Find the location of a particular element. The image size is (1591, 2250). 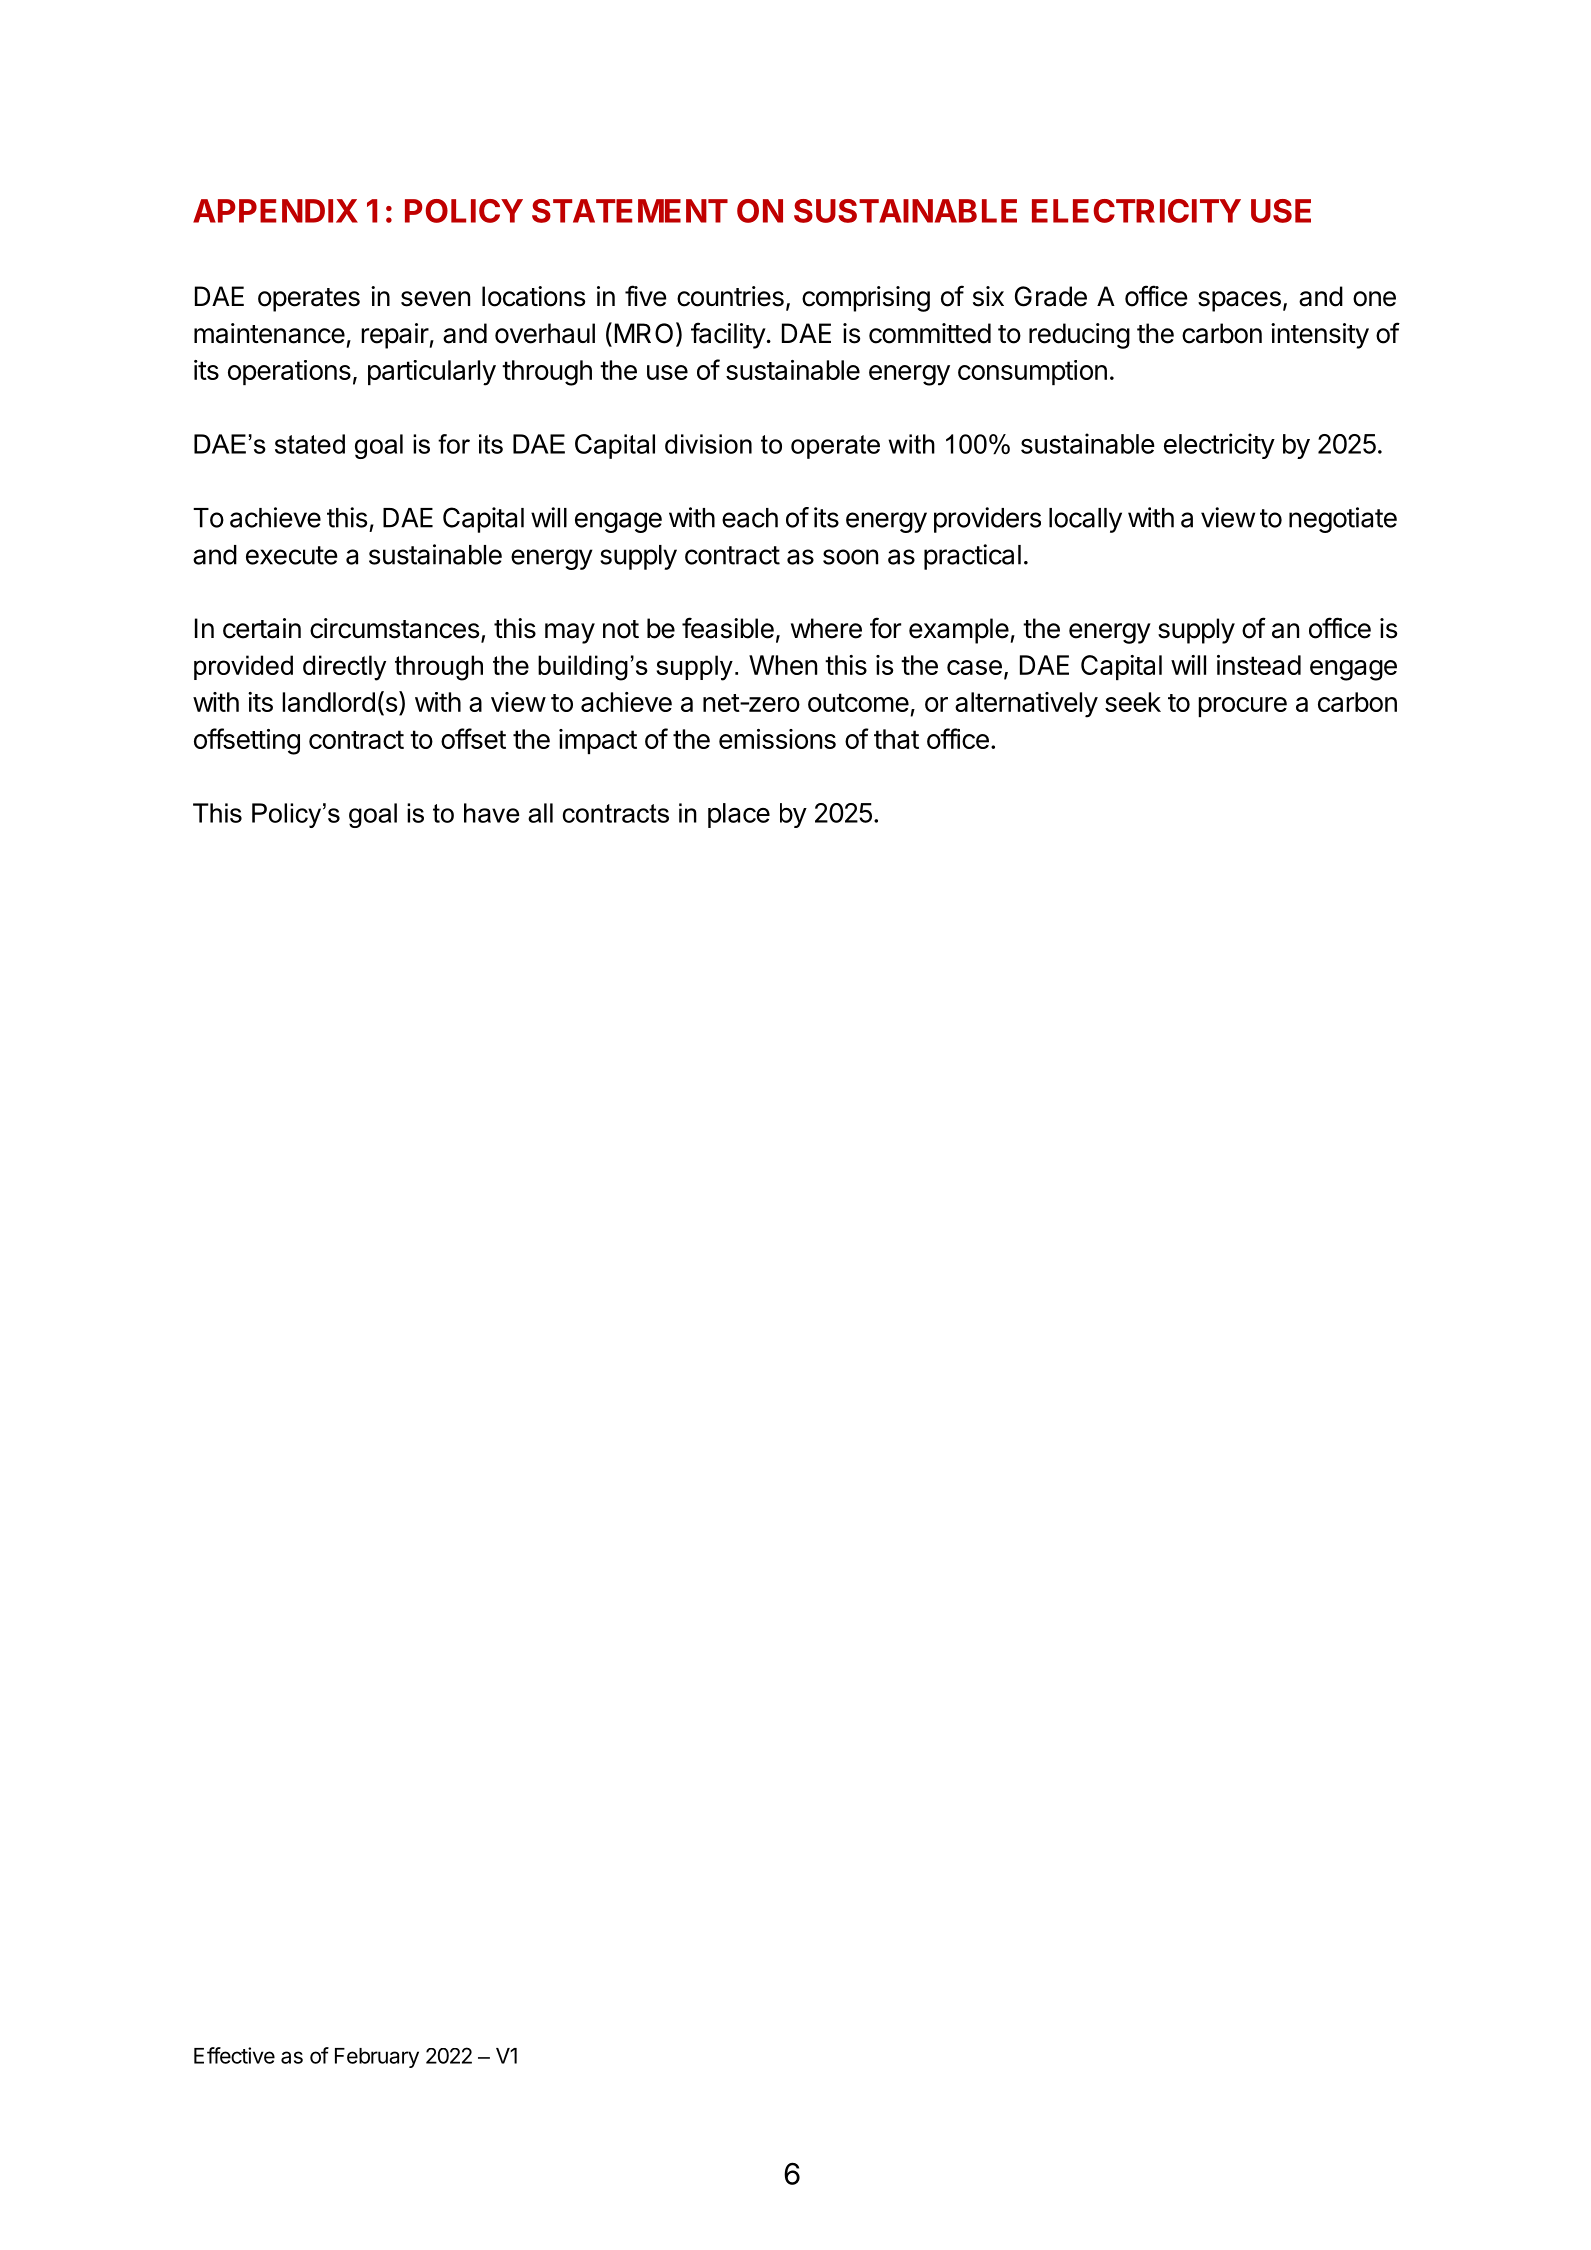

seek is located at coordinates (1133, 702).
